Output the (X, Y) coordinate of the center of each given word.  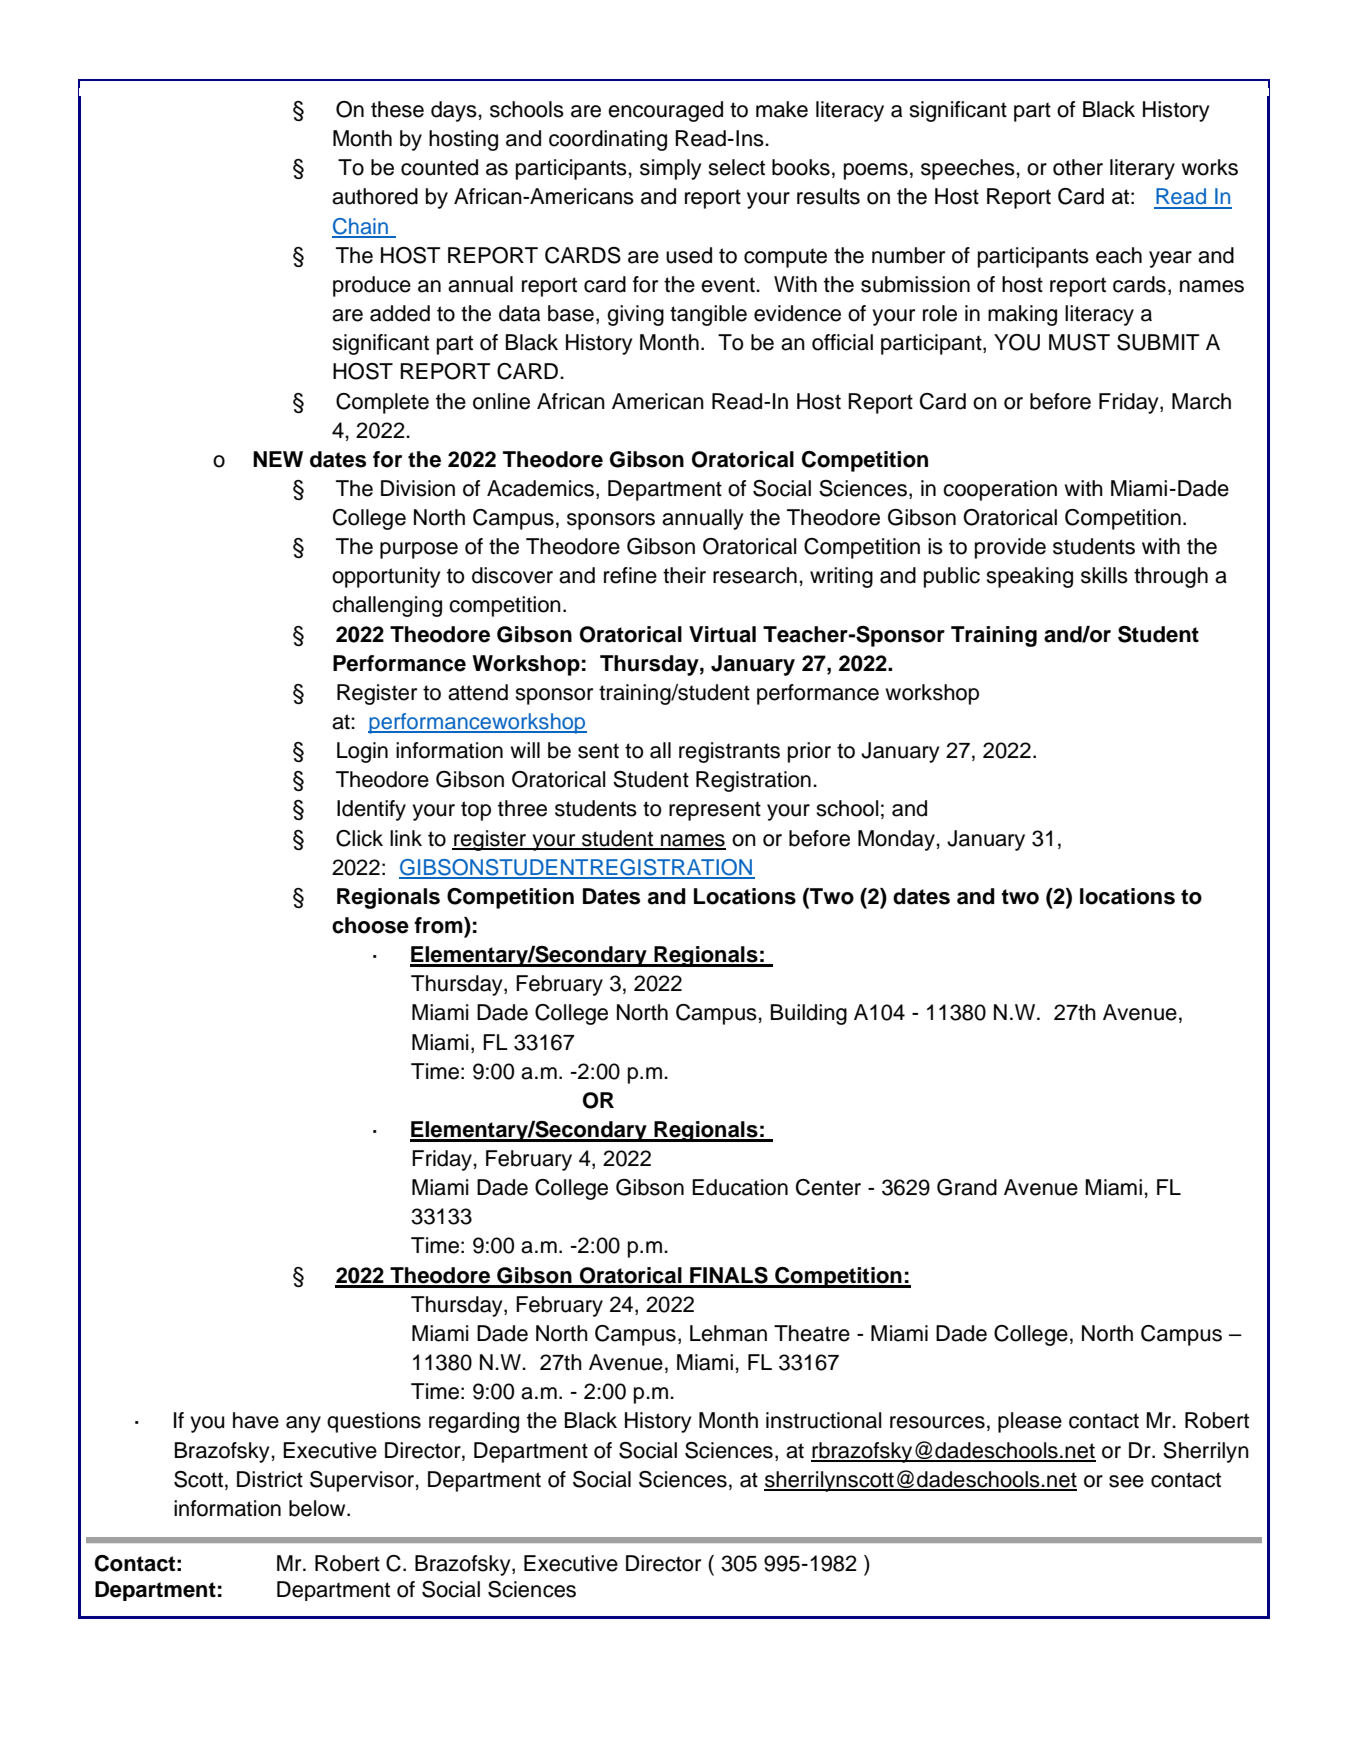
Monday (897, 840)
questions (374, 1422)
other (1078, 167)
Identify (371, 810)
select (736, 167)
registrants (729, 752)
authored (375, 196)
